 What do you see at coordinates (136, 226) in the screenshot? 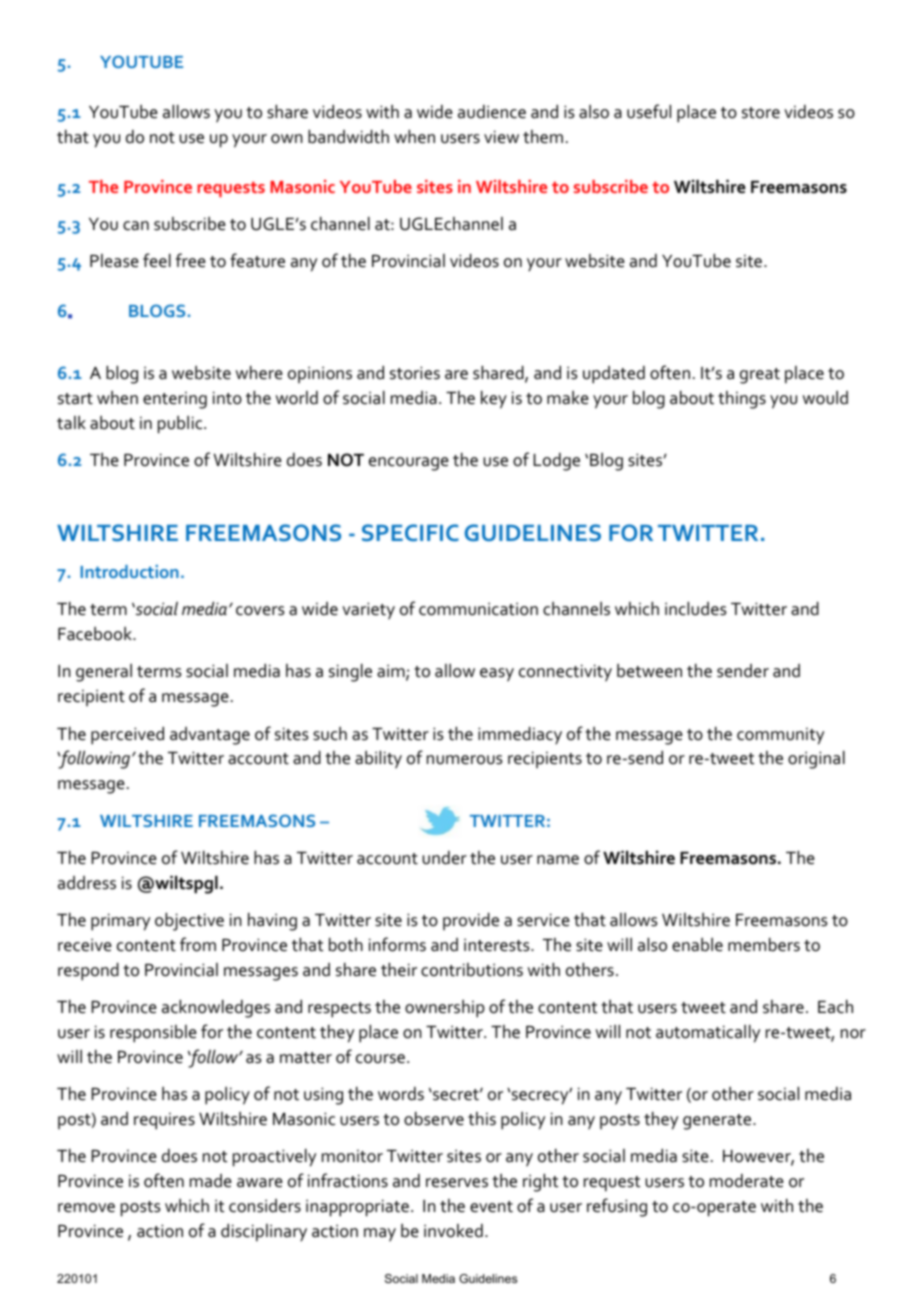
I see `can` at bounding box center [136, 226].
